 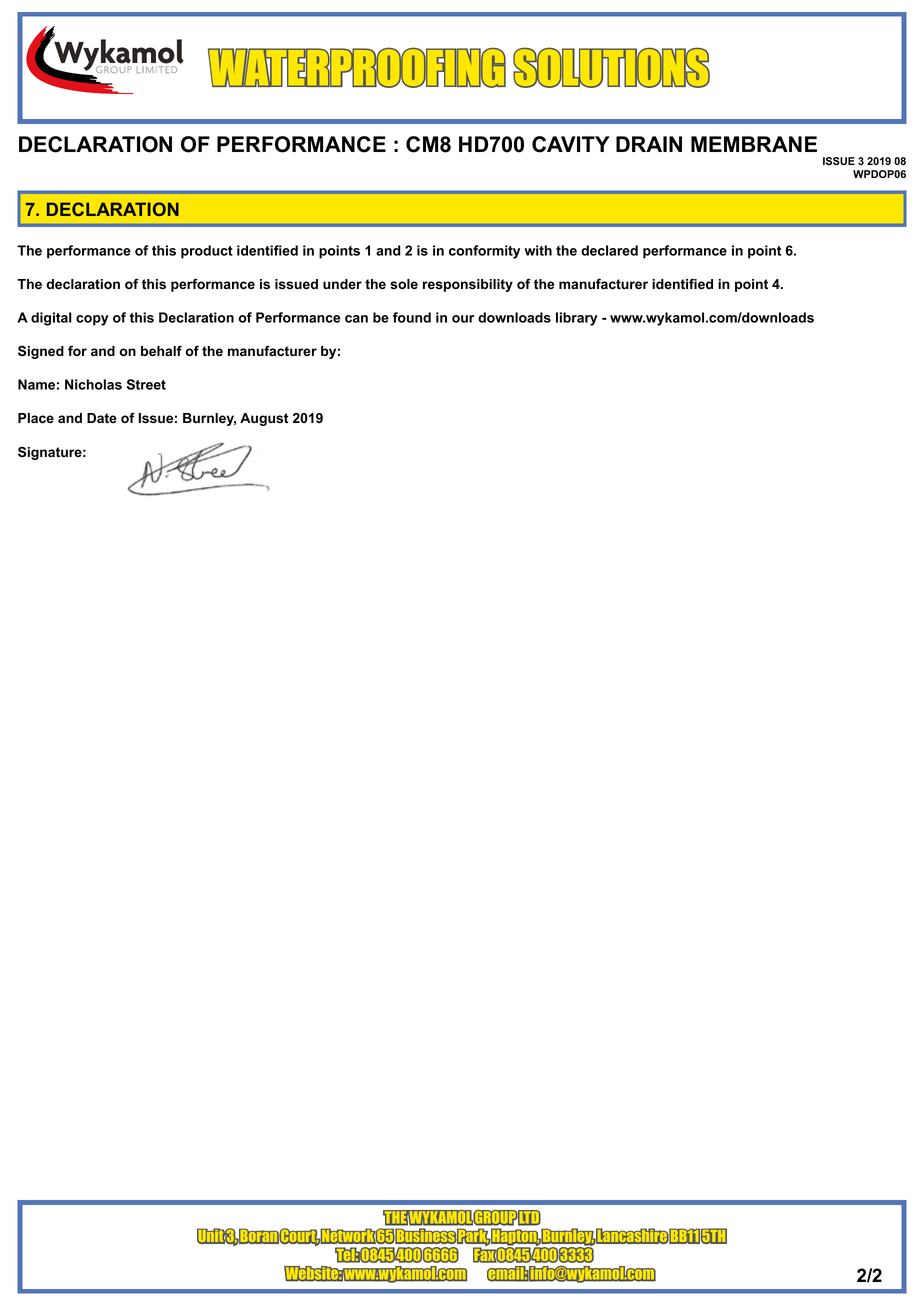 What do you see at coordinates (611, 67) in the page?
I see `SOLUTIONS` at bounding box center [611, 67].
